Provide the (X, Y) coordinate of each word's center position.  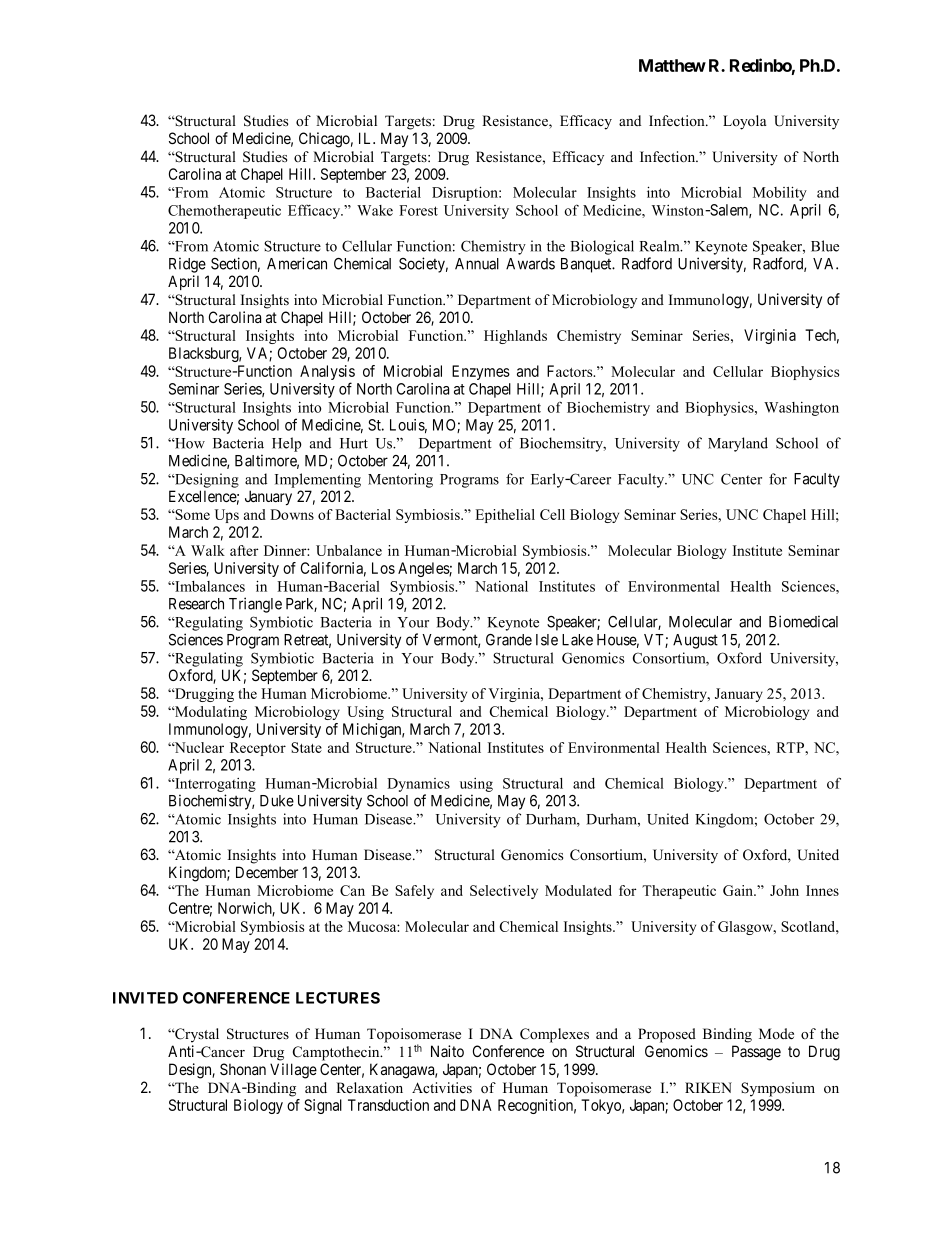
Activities (442, 1087)
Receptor (258, 749)
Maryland (738, 444)
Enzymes (481, 372)
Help (287, 444)
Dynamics (418, 785)
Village (293, 1071)
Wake (375, 210)
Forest (418, 210)
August (695, 641)
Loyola (745, 122)
